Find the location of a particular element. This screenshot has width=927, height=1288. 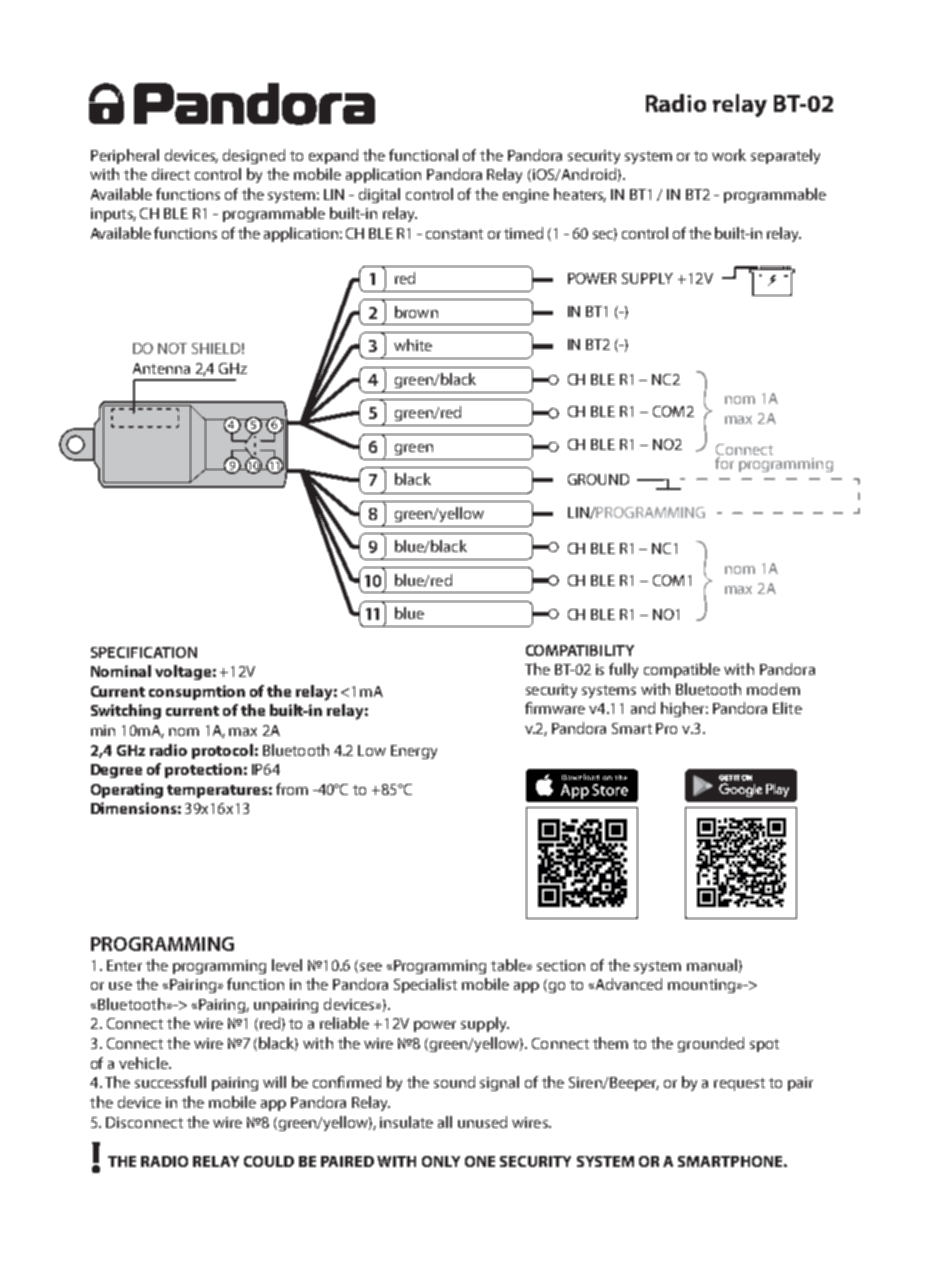

successfull is located at coordinates (170, 1082).
